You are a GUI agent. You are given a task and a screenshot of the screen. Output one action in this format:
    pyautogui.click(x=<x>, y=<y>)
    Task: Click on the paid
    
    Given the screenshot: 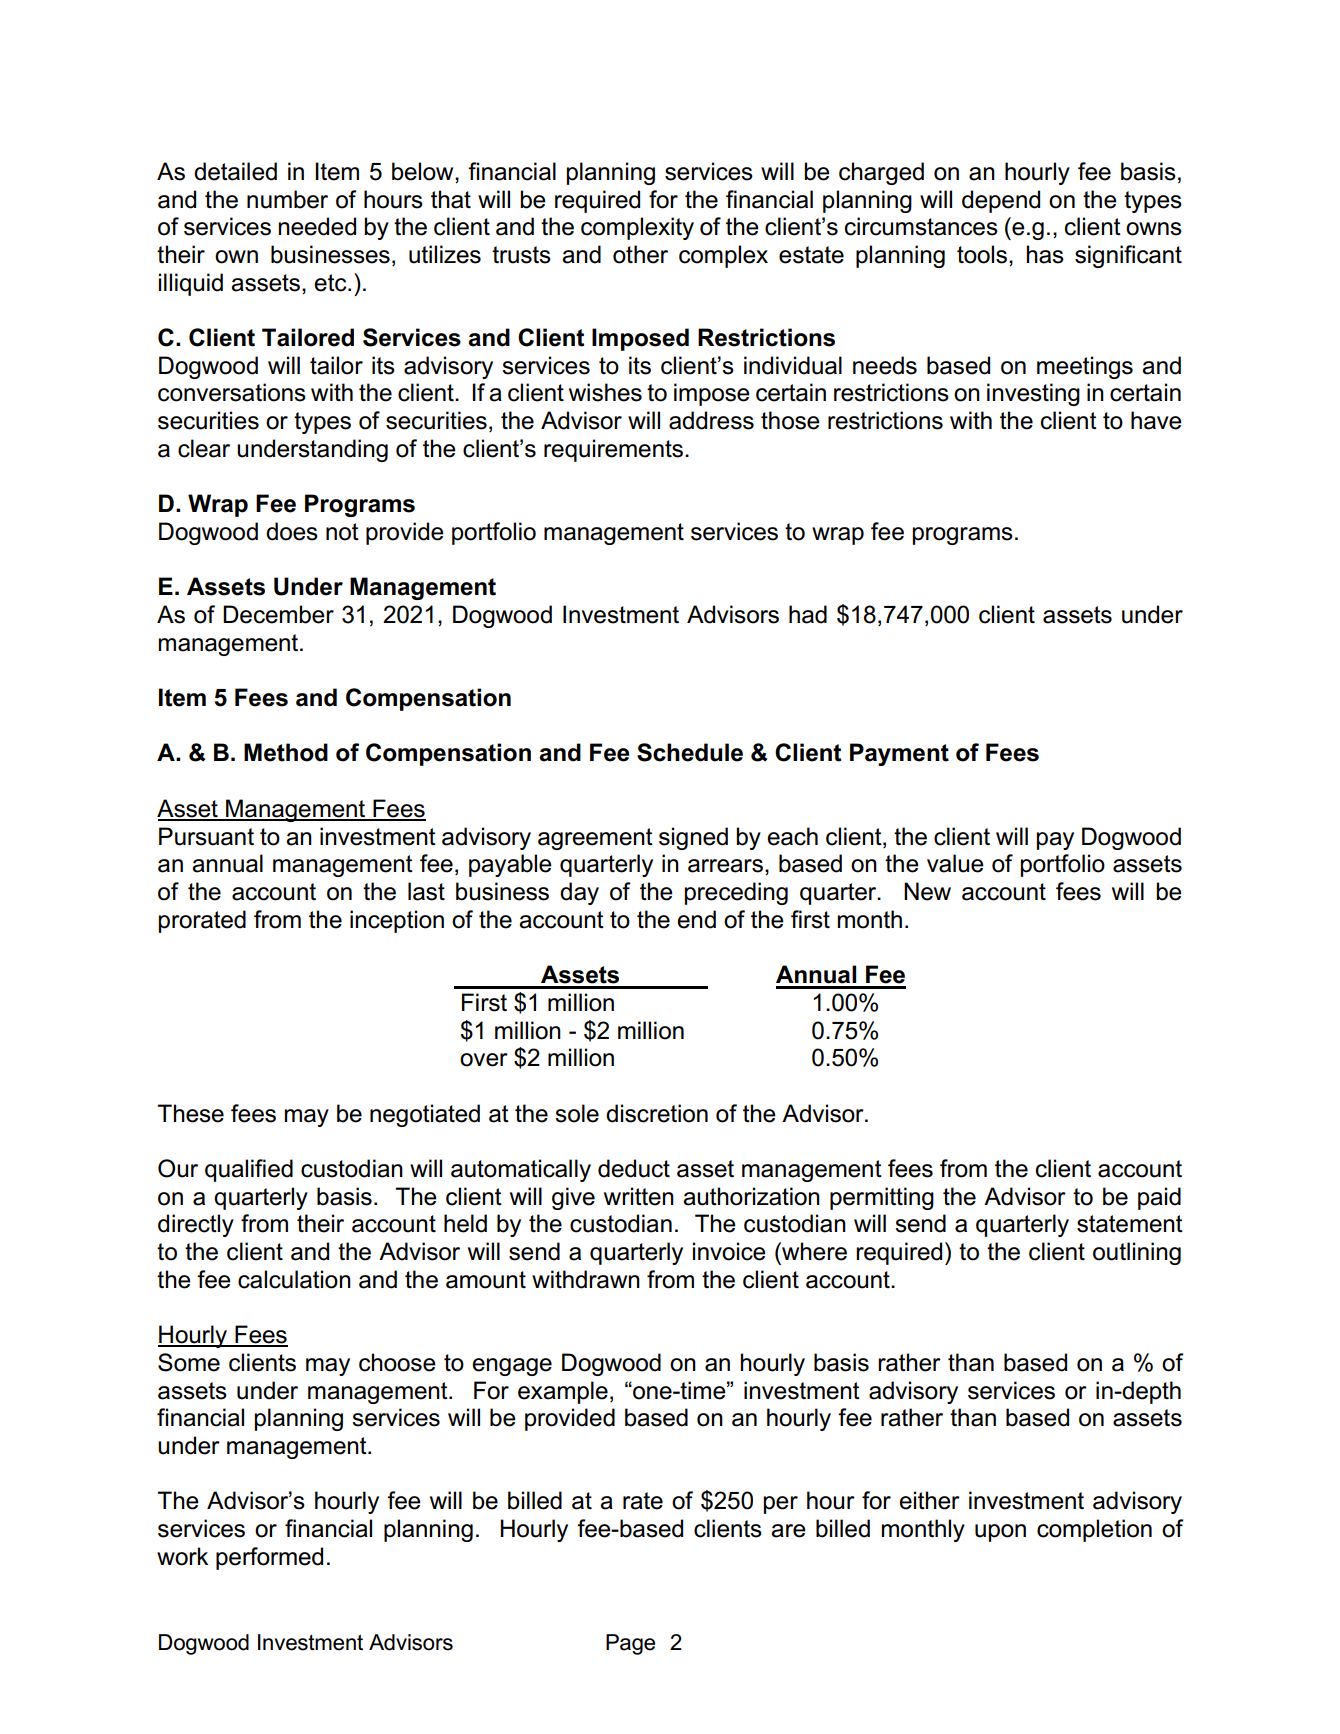 What is the action you would take?
    pyautogui.click(x=1159, y=1198)
